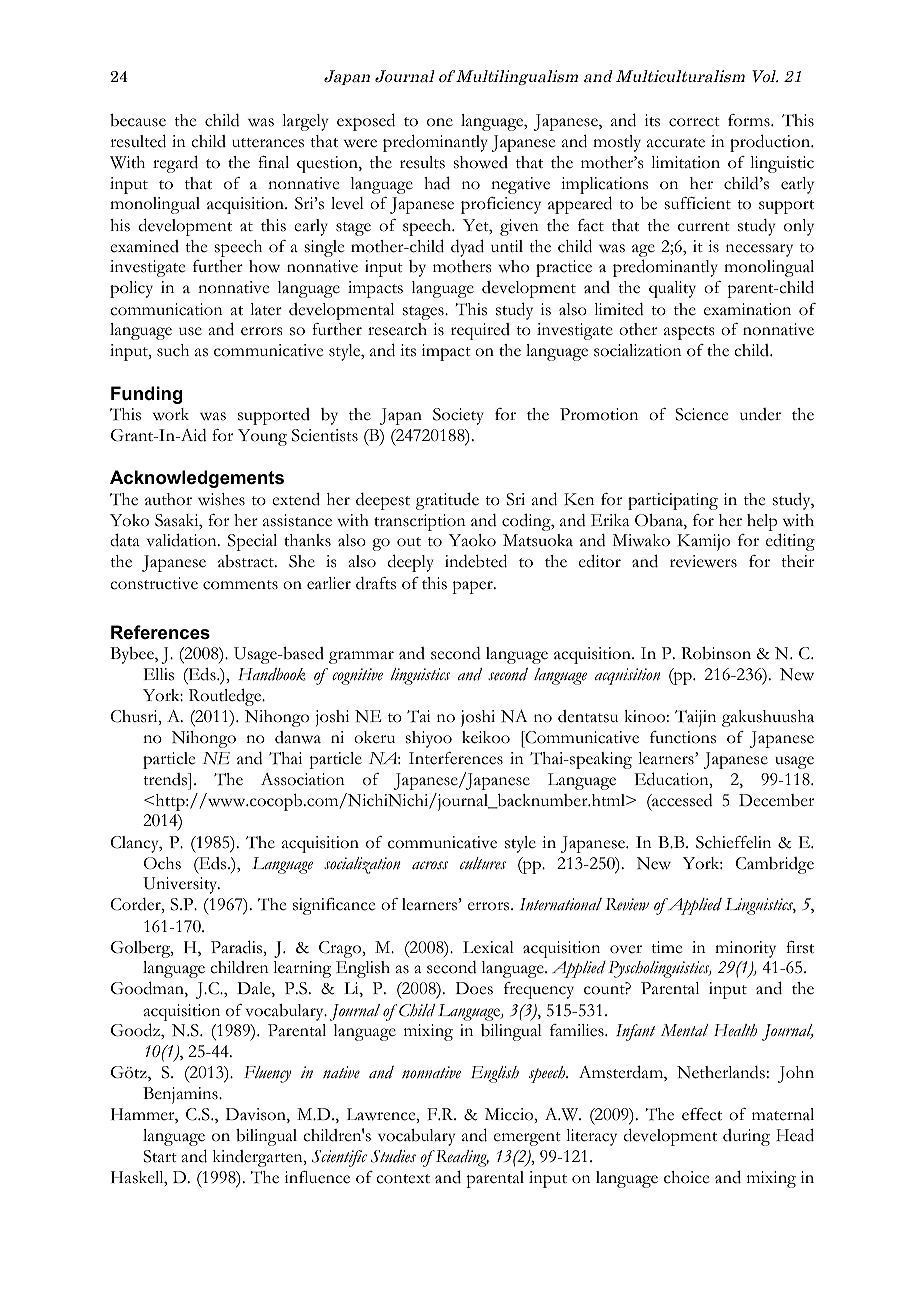  What do you see at coordinates (716, 653) in the page?
I see `Robinson` at bounding box center [716, 653].
